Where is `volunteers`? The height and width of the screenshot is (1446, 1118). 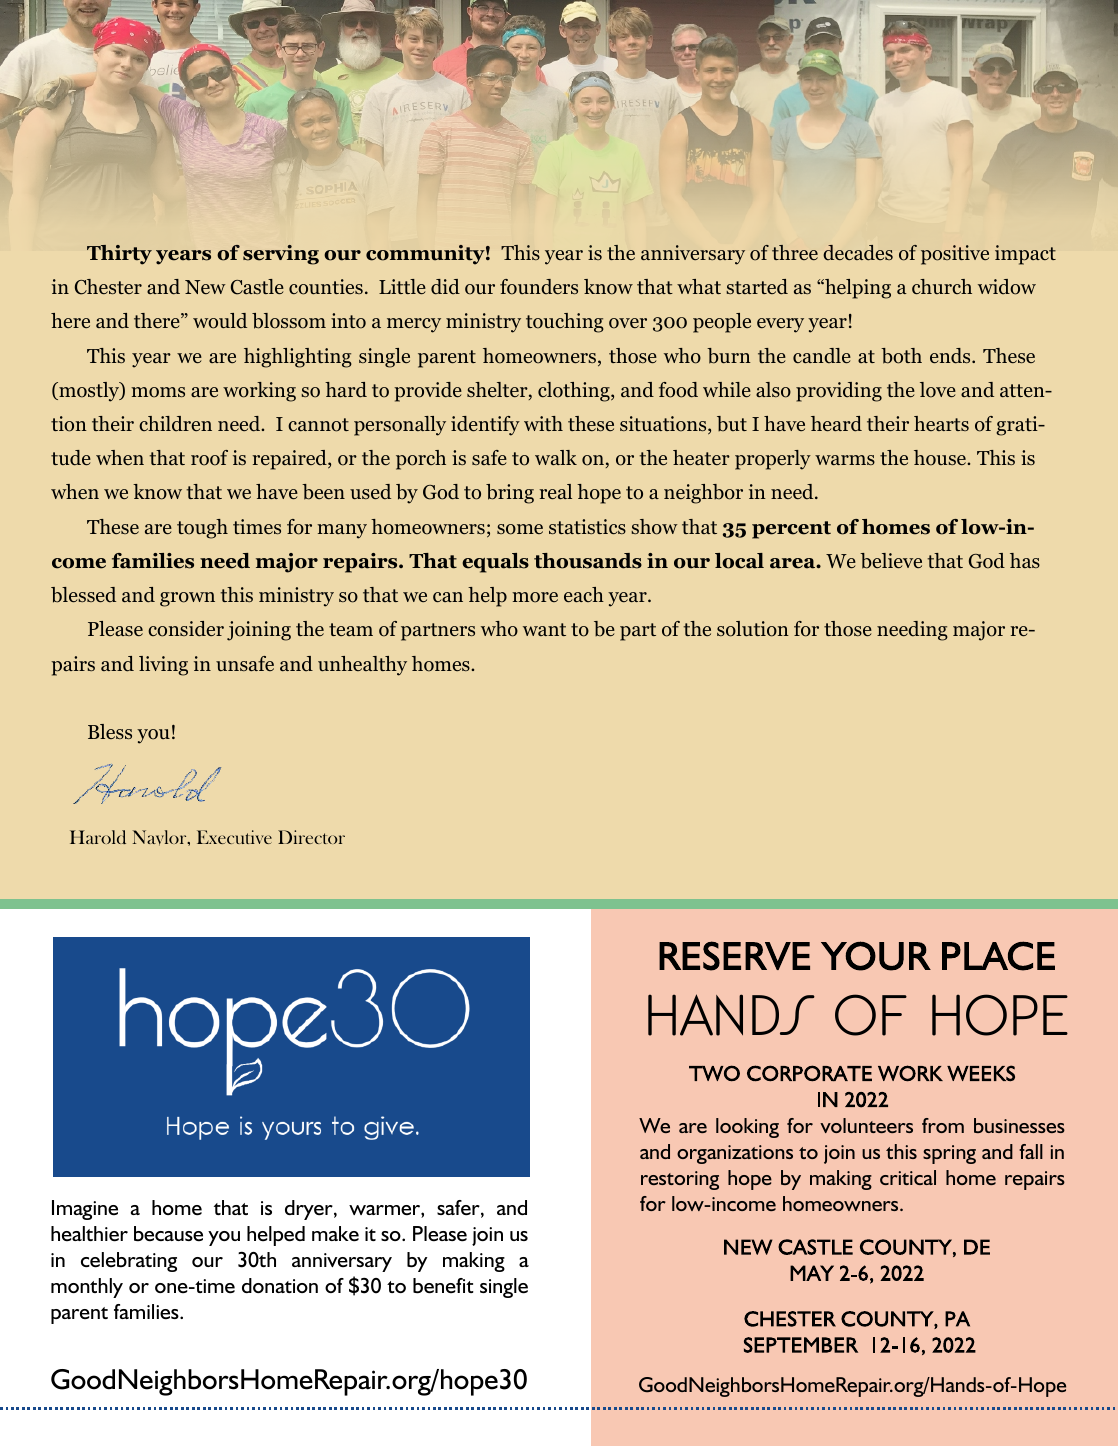 volunteers is located at coordinates (866, 1125).
